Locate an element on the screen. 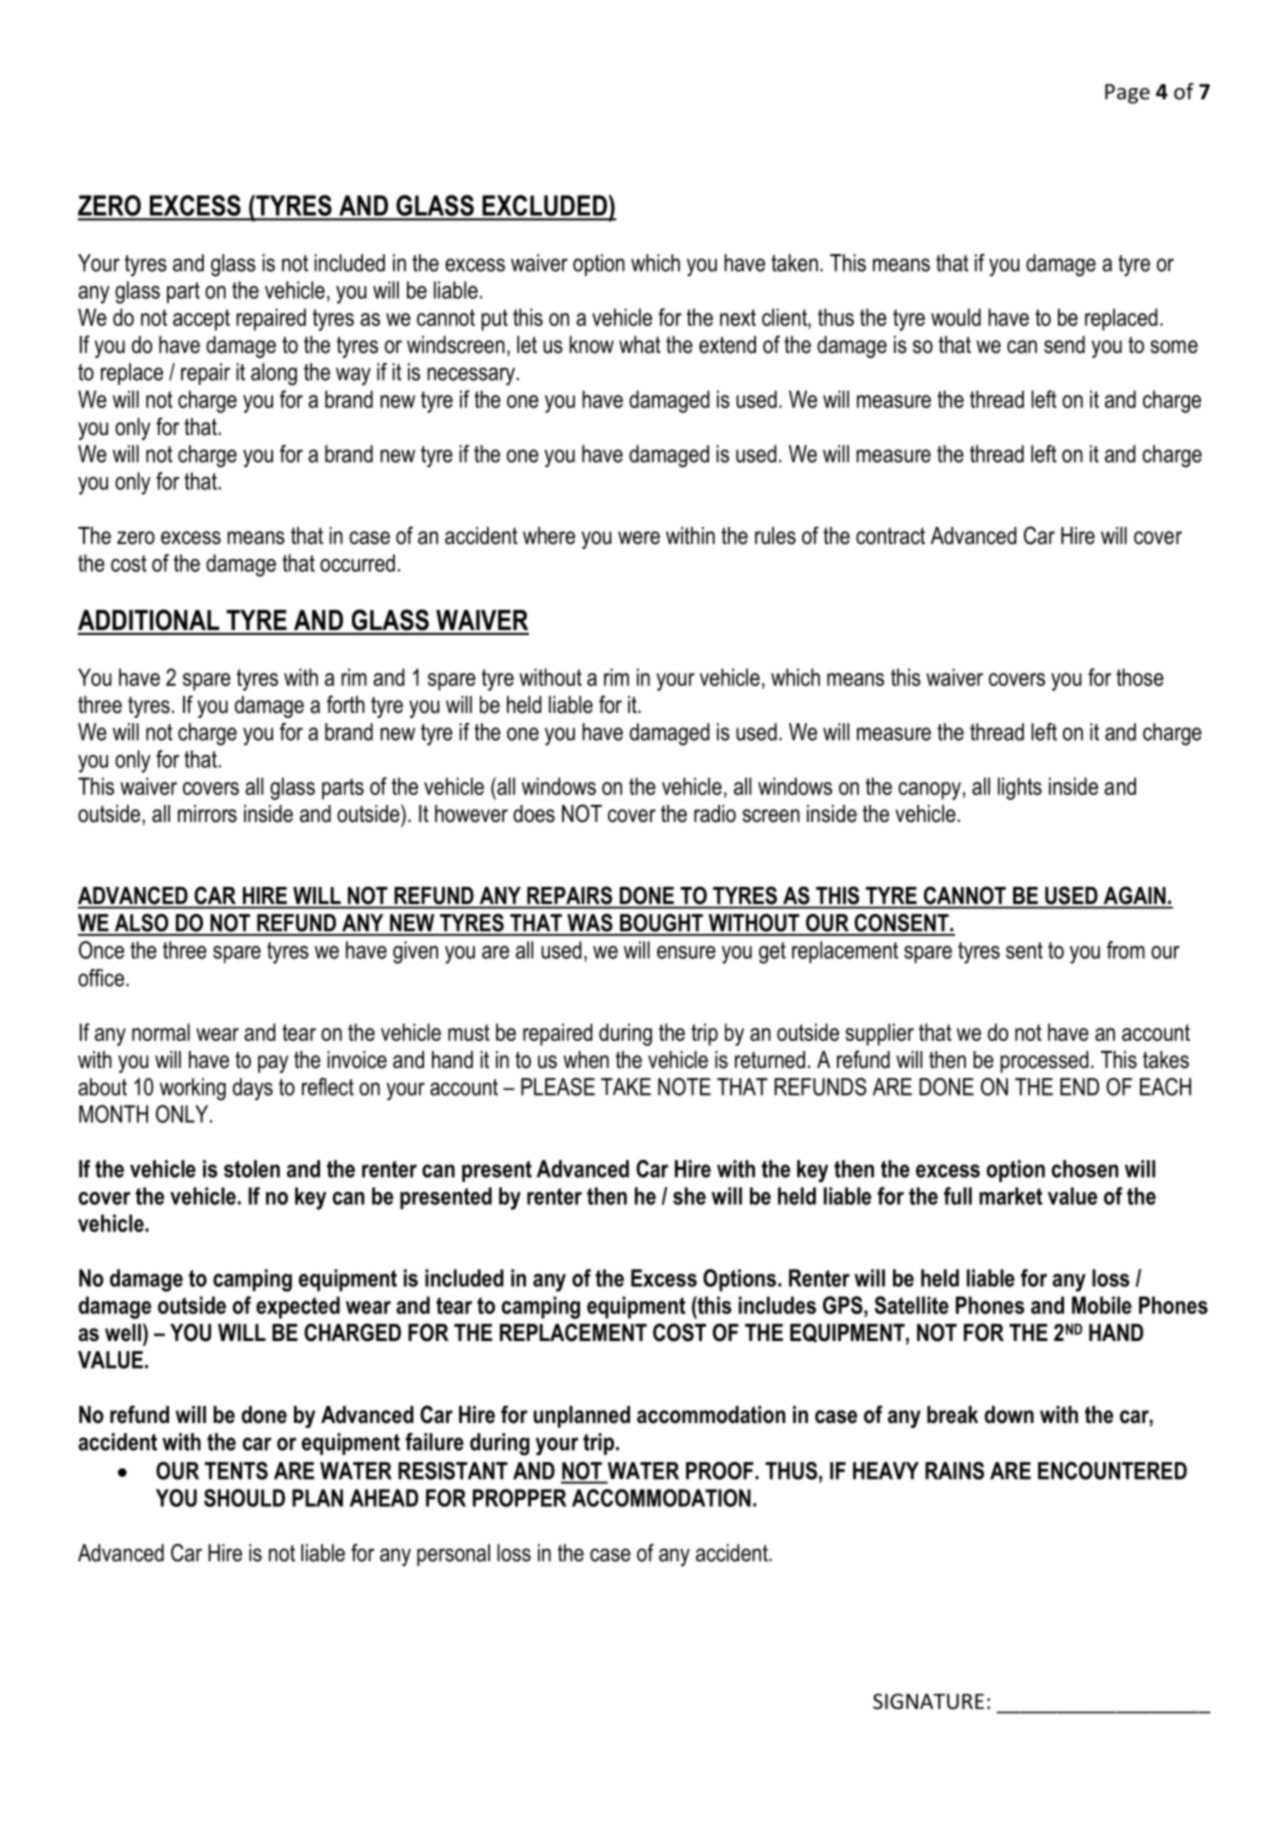 This screenshot has width=1288, height=1821. Page is located at coordinates (1127, 94).
